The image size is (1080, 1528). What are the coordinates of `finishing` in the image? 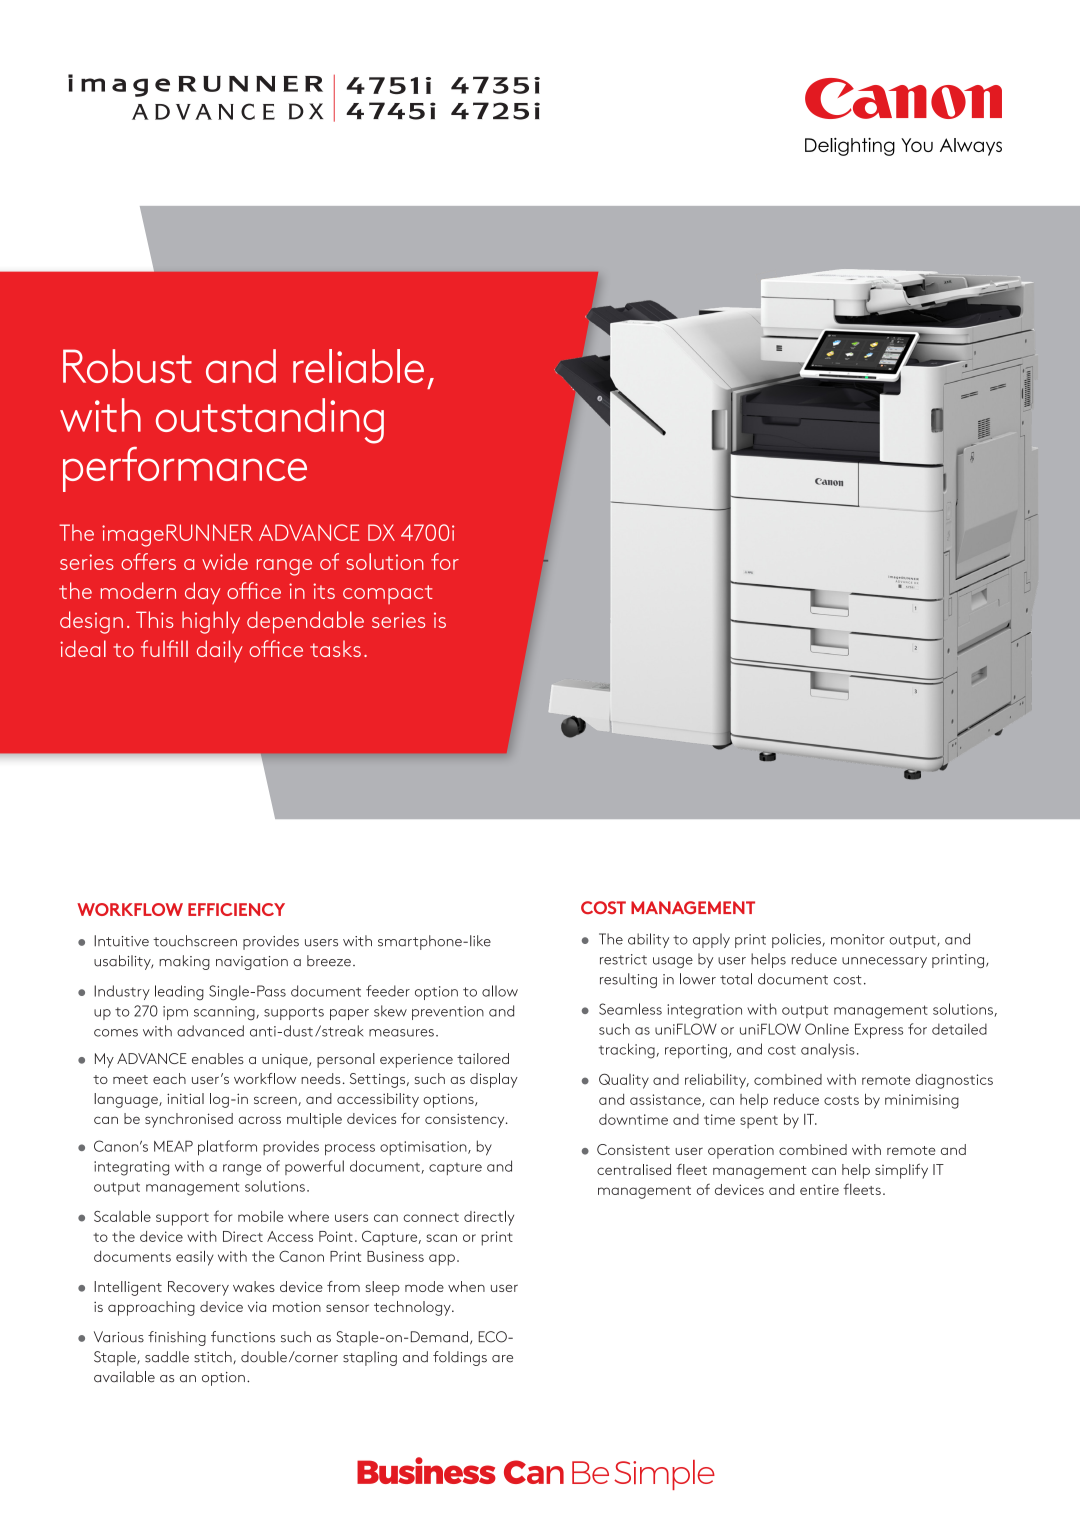 It's located at (177, 1338).
